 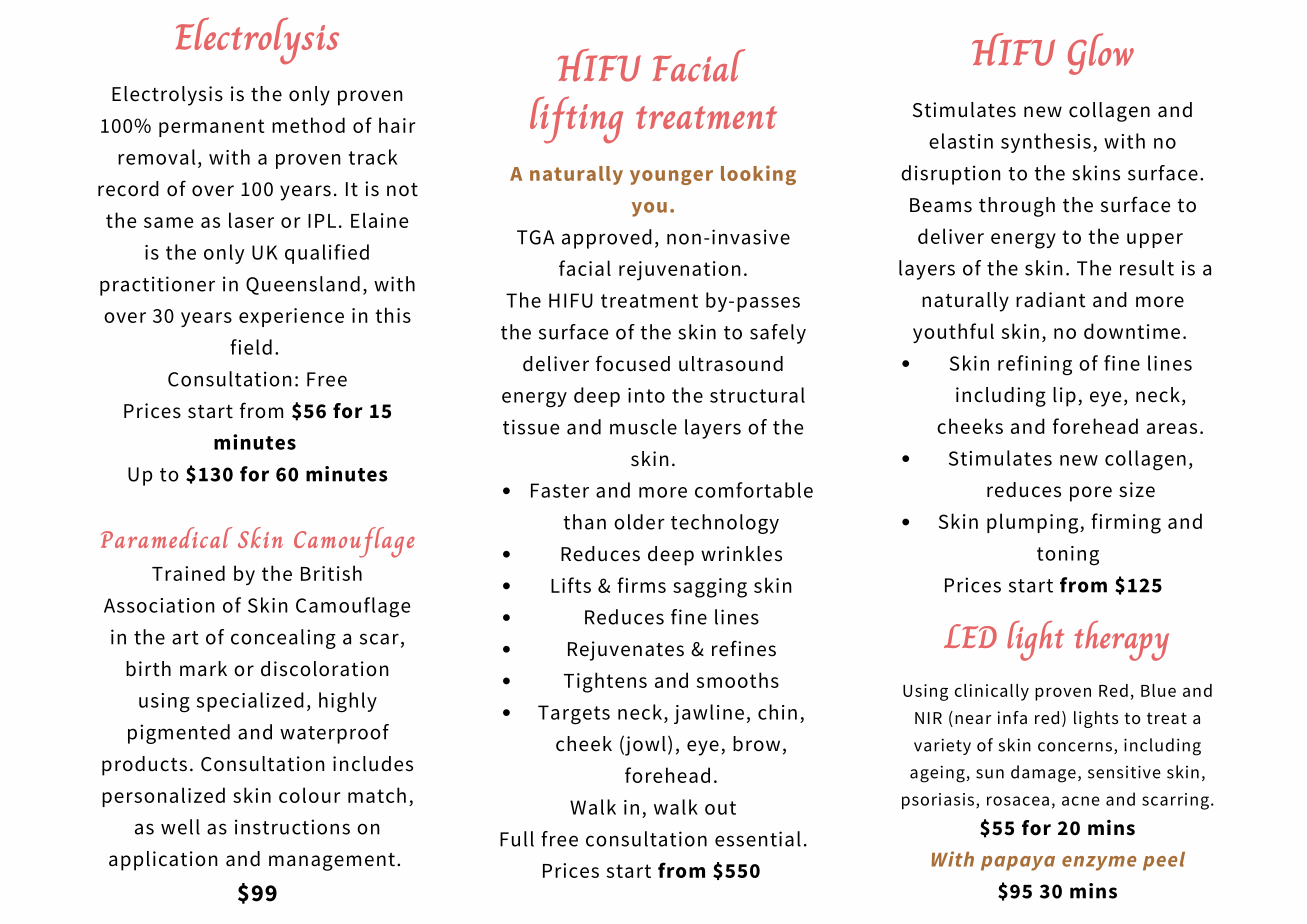 What do you see at coordinates (308, 125) in the document?
I see `method` at bounding box center [308, 125].
